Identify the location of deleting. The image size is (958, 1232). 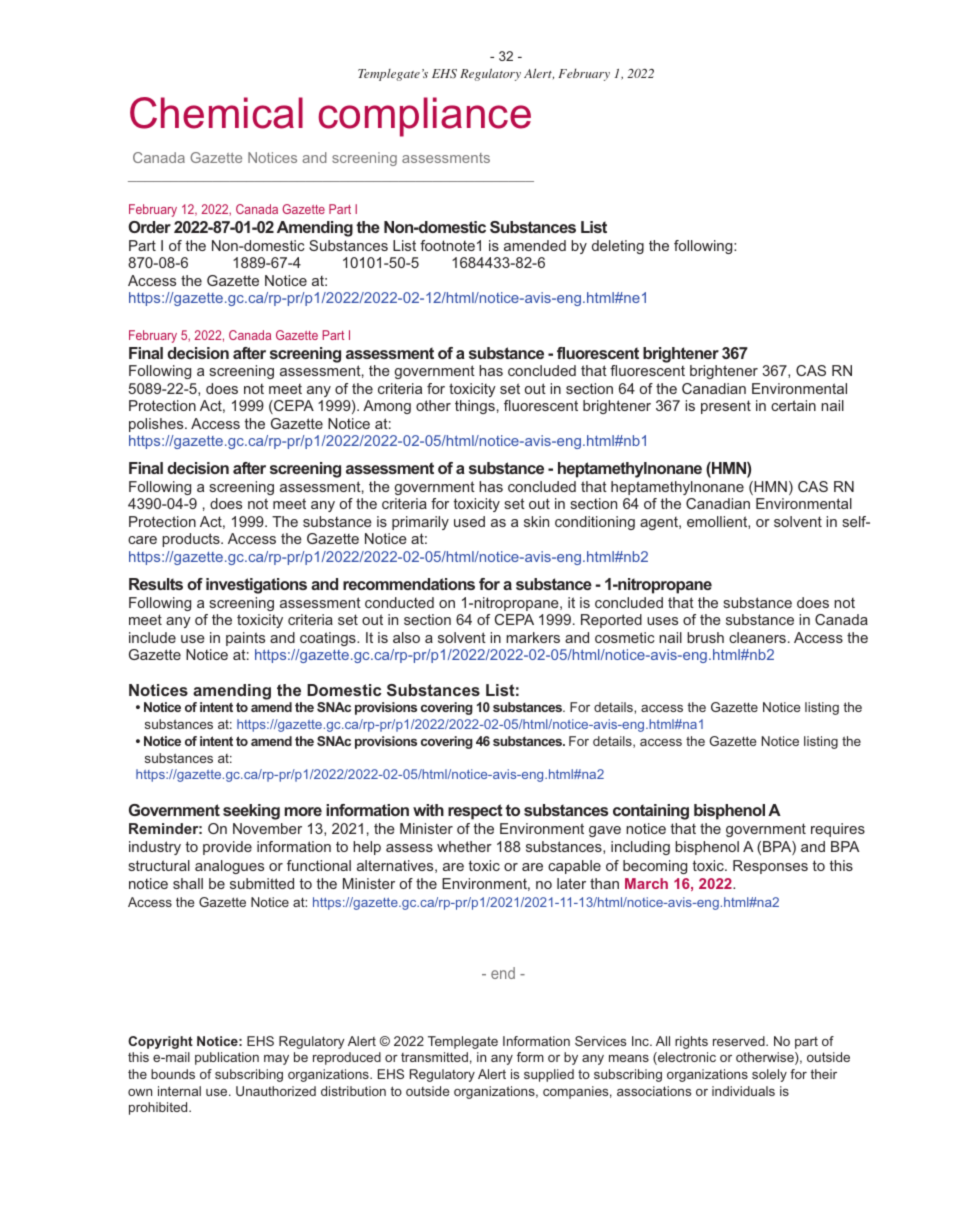
(618, 247).
